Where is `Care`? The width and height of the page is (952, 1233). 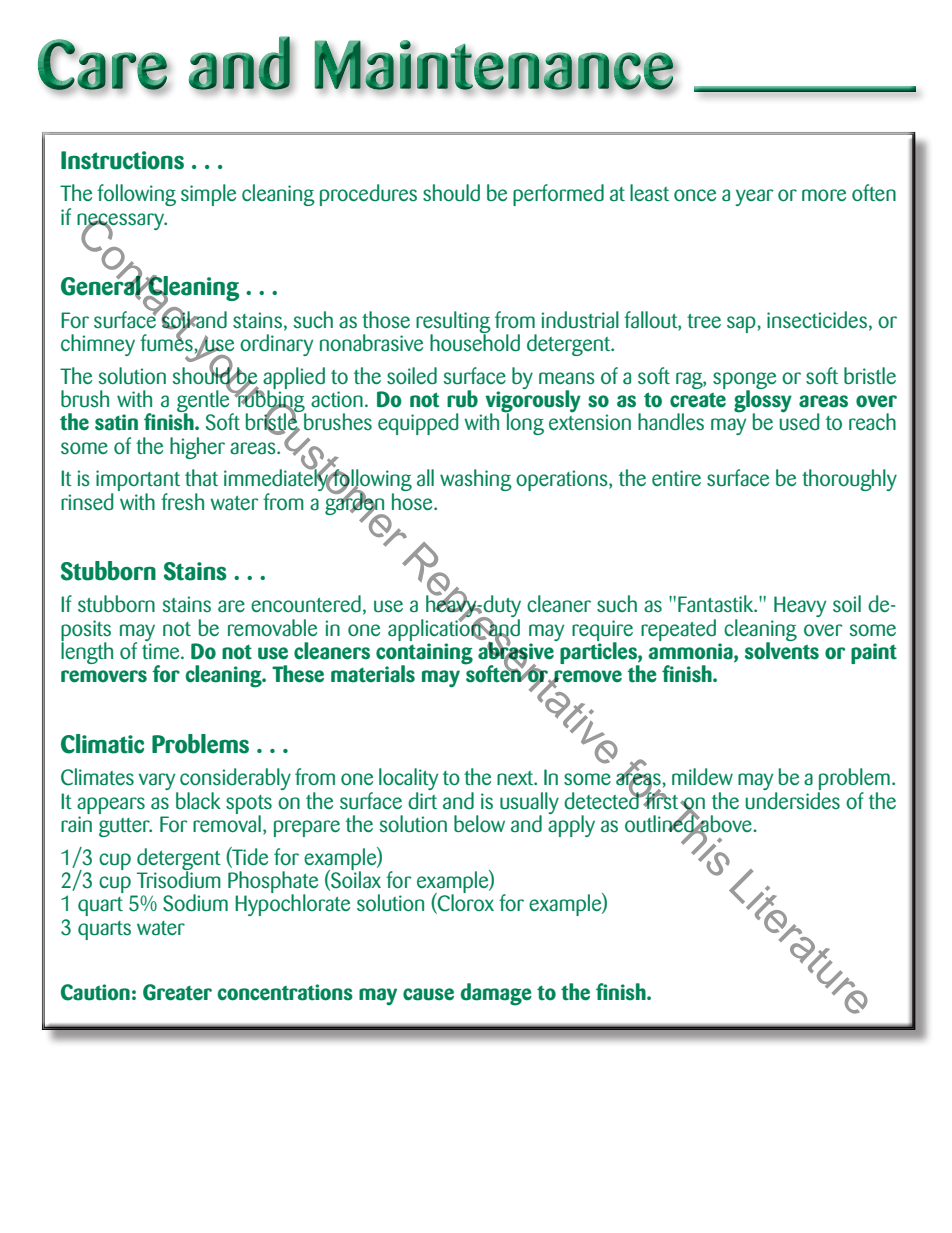
Care is located at coordinates (103, 65).
